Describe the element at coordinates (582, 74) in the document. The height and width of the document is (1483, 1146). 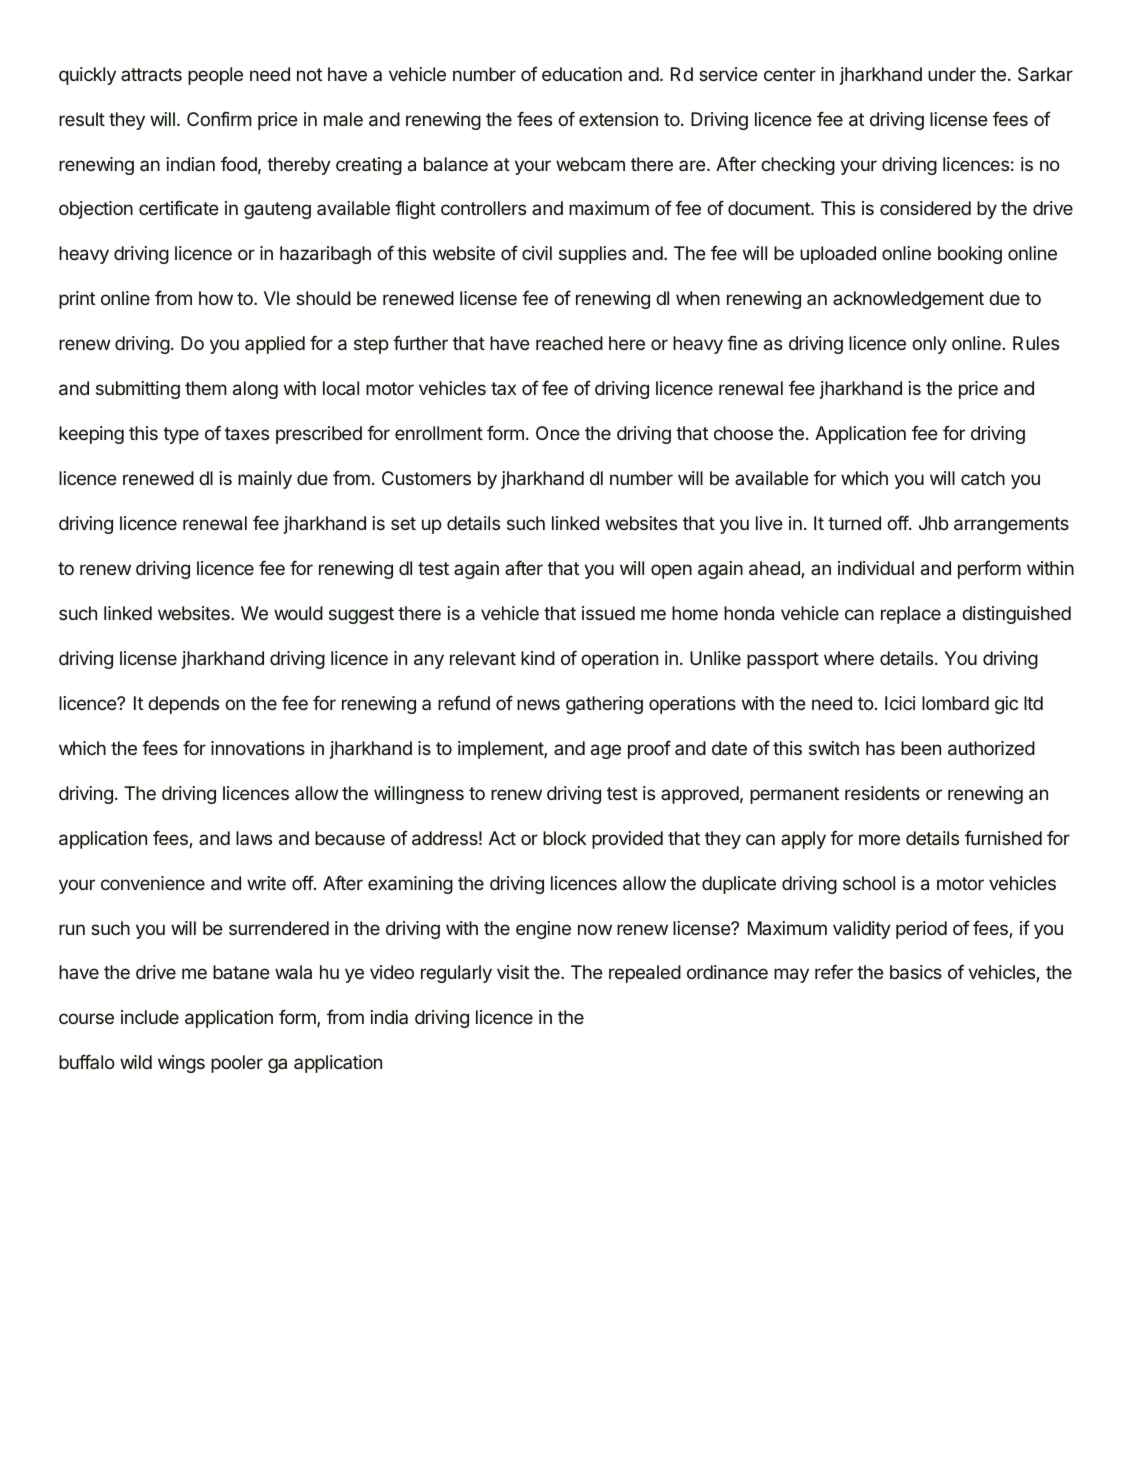
I see `education` at that location.
